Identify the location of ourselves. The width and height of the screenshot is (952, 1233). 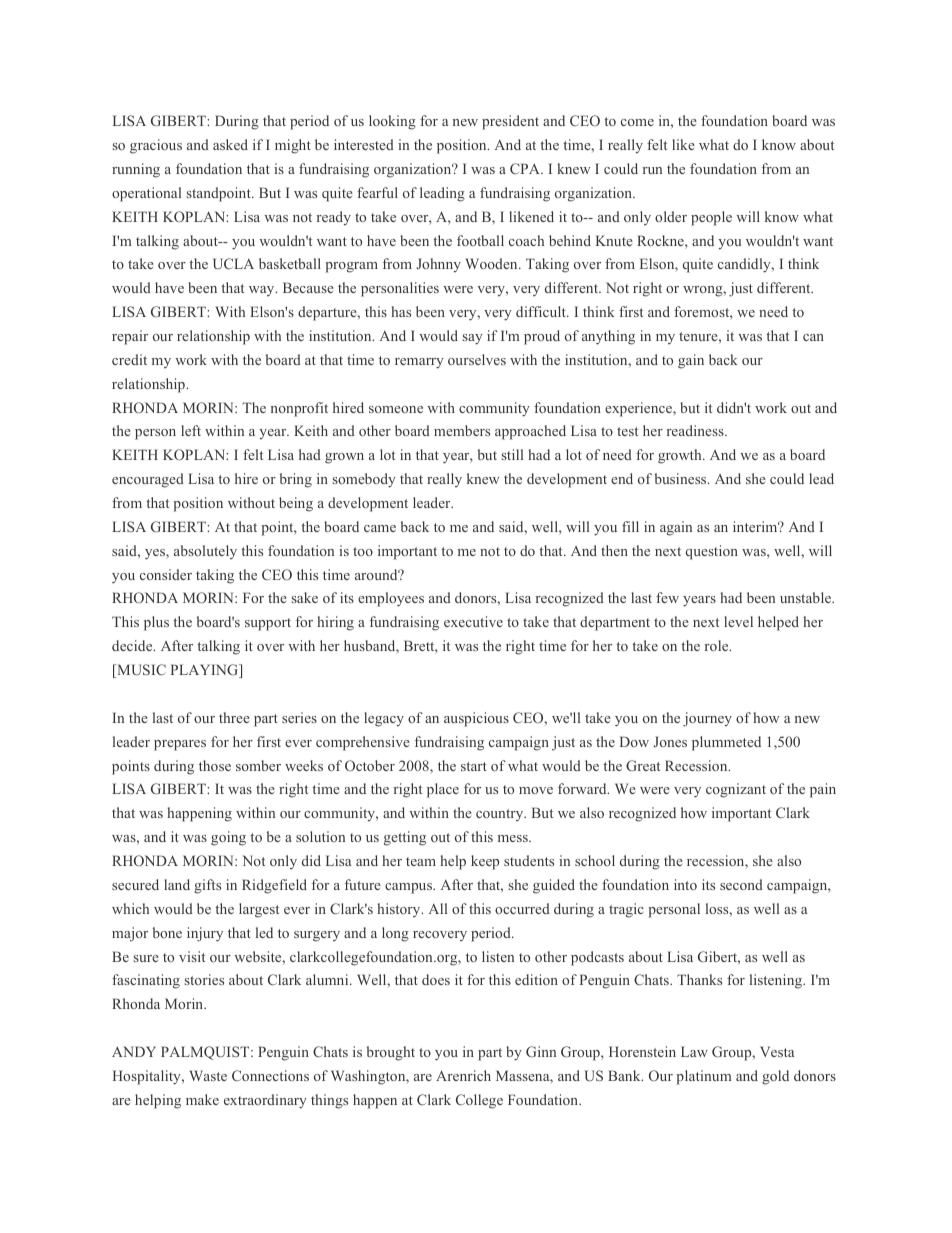
(477, 359).
